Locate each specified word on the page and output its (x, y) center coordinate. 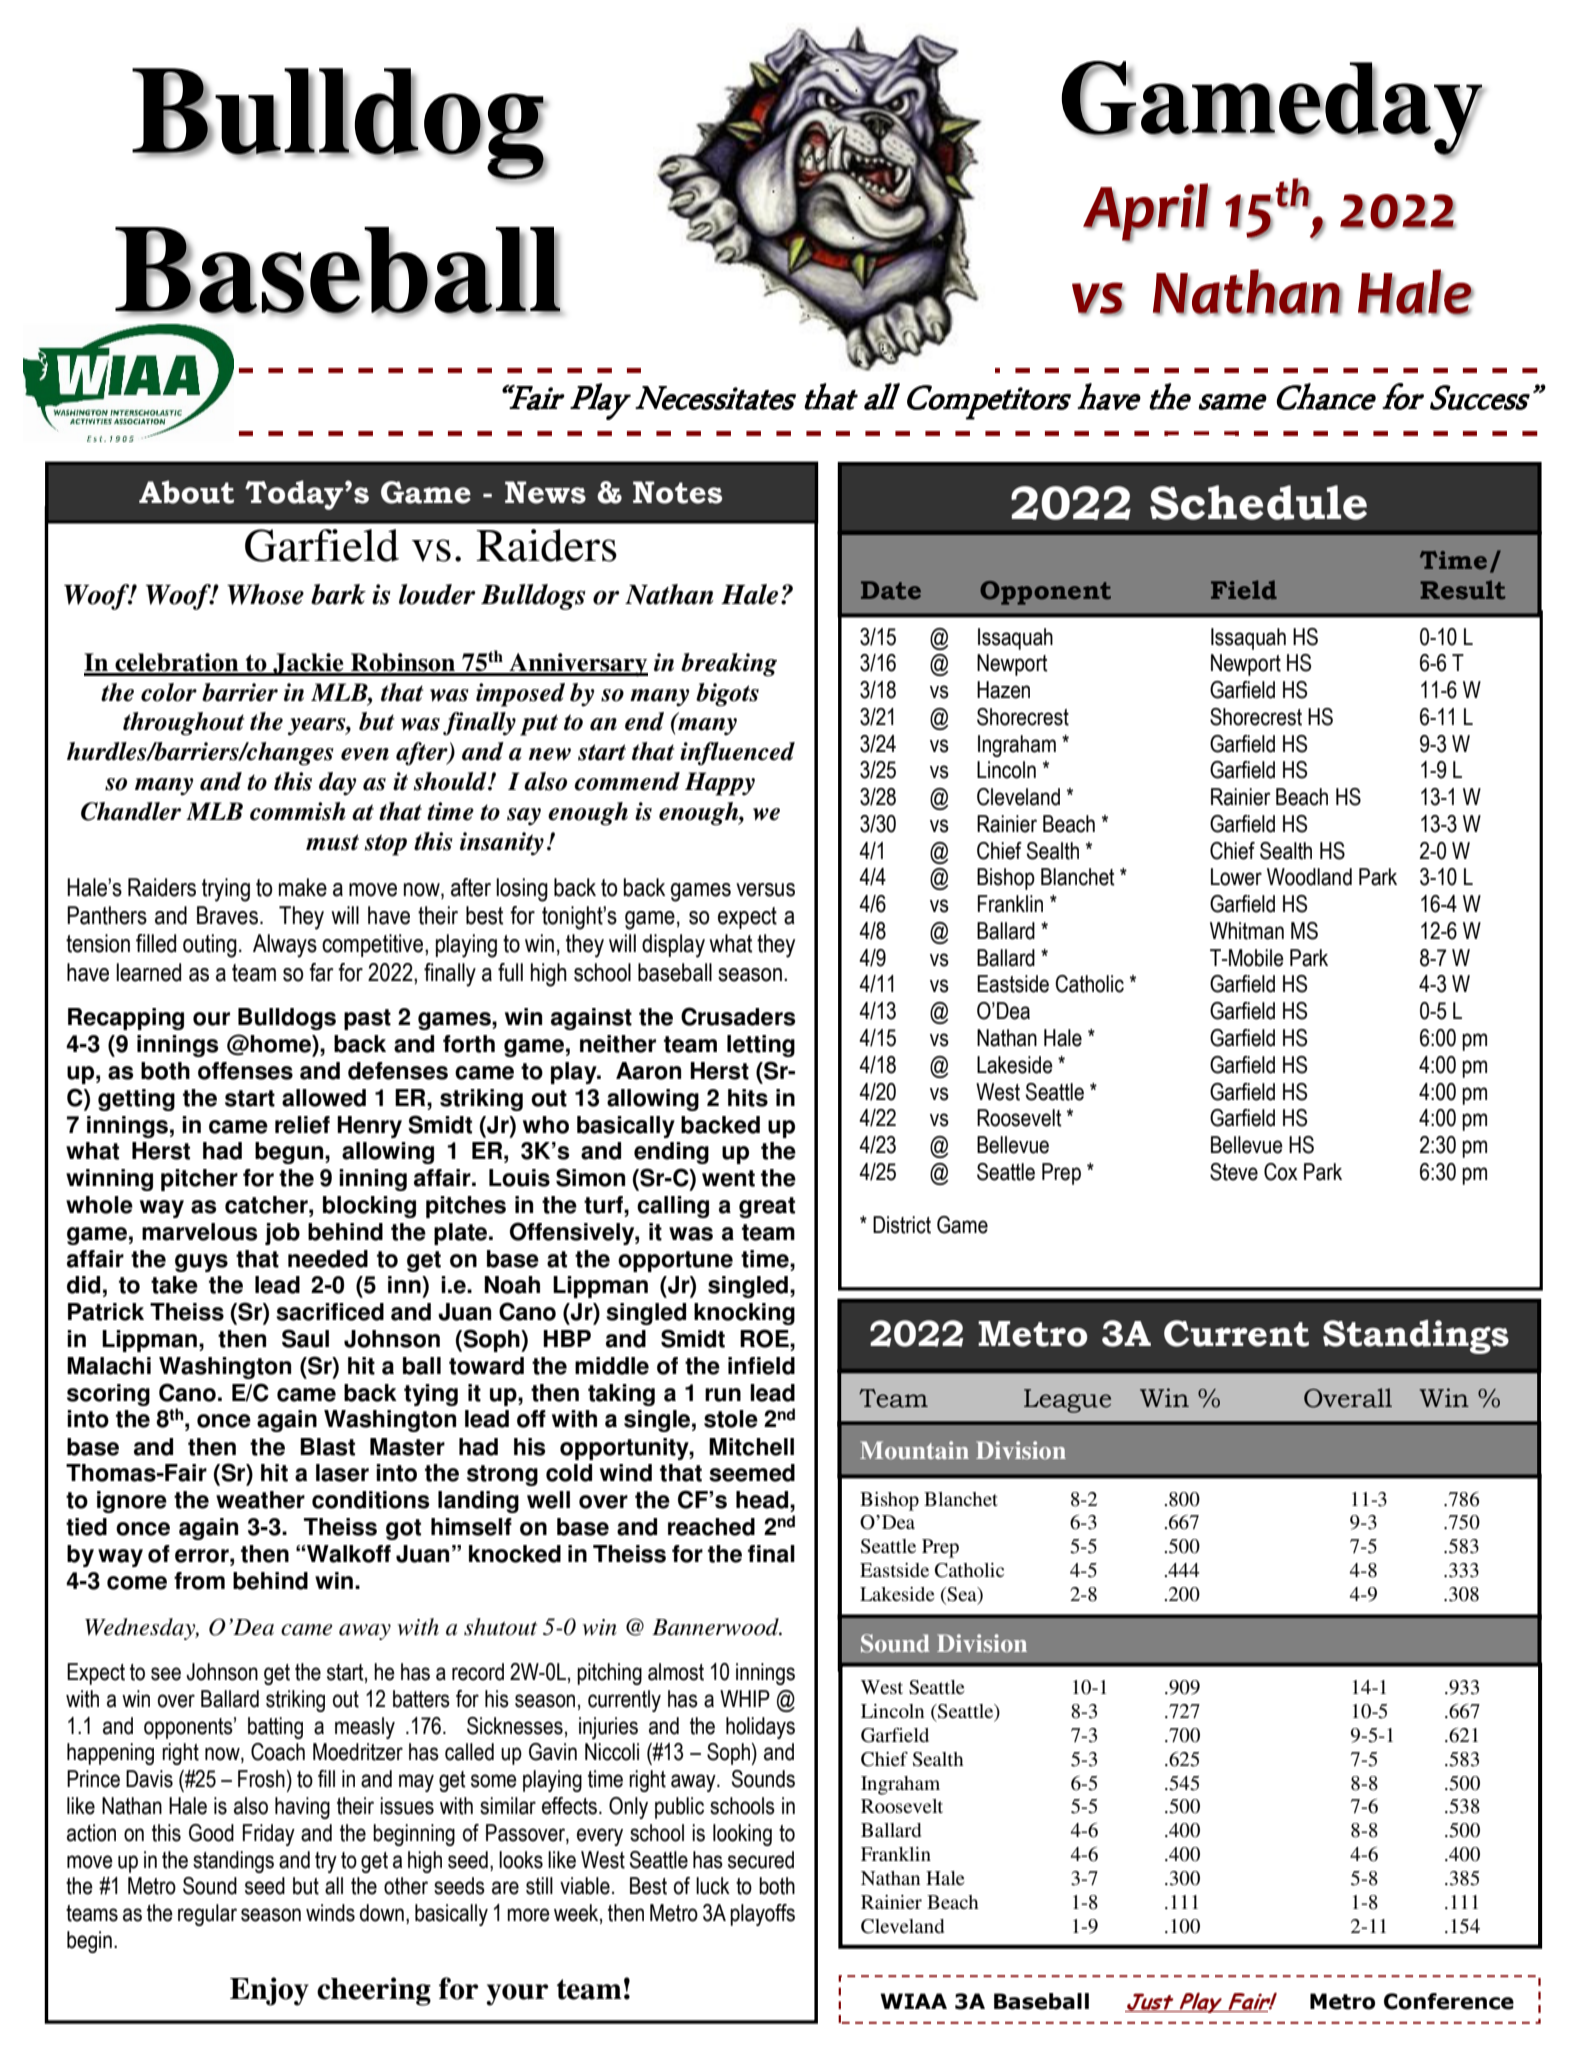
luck (713, 1886)
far (321, 972)
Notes (677, 492)
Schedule (1258, 502)
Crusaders (738, 1016)
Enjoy (269, 1991)
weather (260, 1500)
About (186, 492)
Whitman (1247, 931)
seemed (752, 1473)
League (1067, 1401)
